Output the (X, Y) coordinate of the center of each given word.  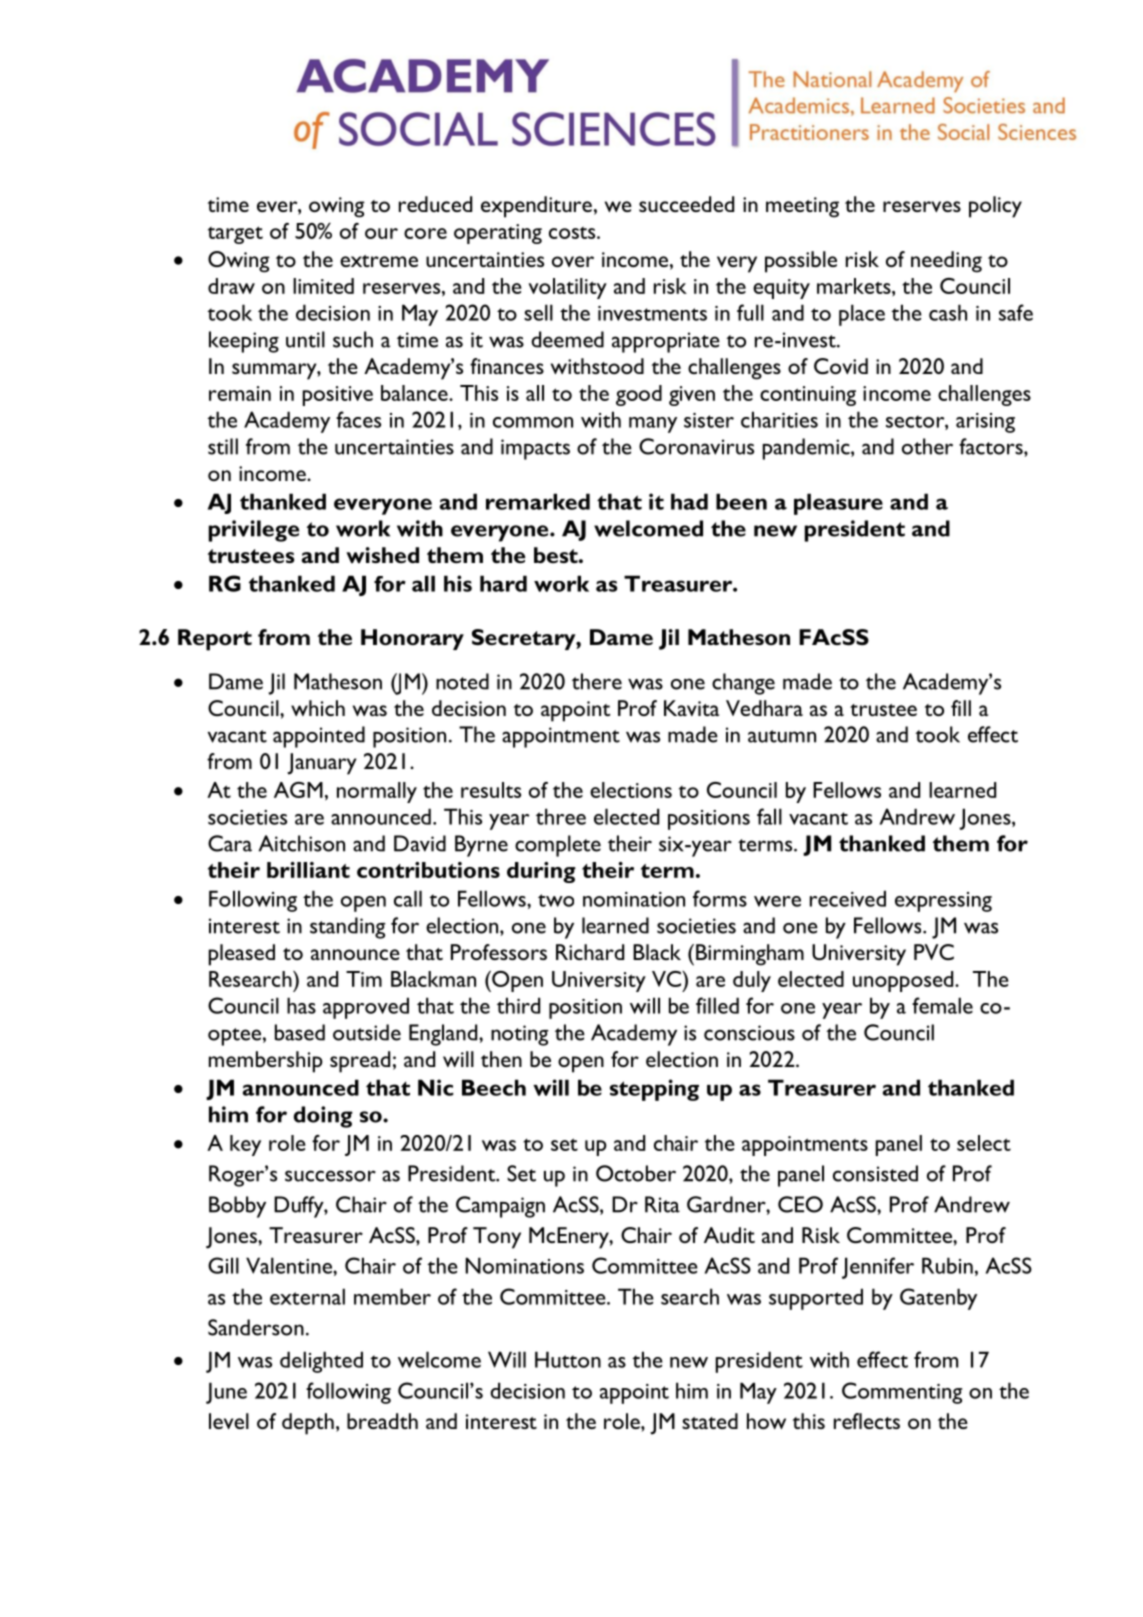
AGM (298, 790)
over (573, 261)
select (984, 1143)
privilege (254, 531)
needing (946, 262)
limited (323, 286)
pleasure (838, 504)
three (561, 816)
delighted (321, 1362)
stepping (654, 1090)
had (689, 501)
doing (323, 1117)
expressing (943, 902)
